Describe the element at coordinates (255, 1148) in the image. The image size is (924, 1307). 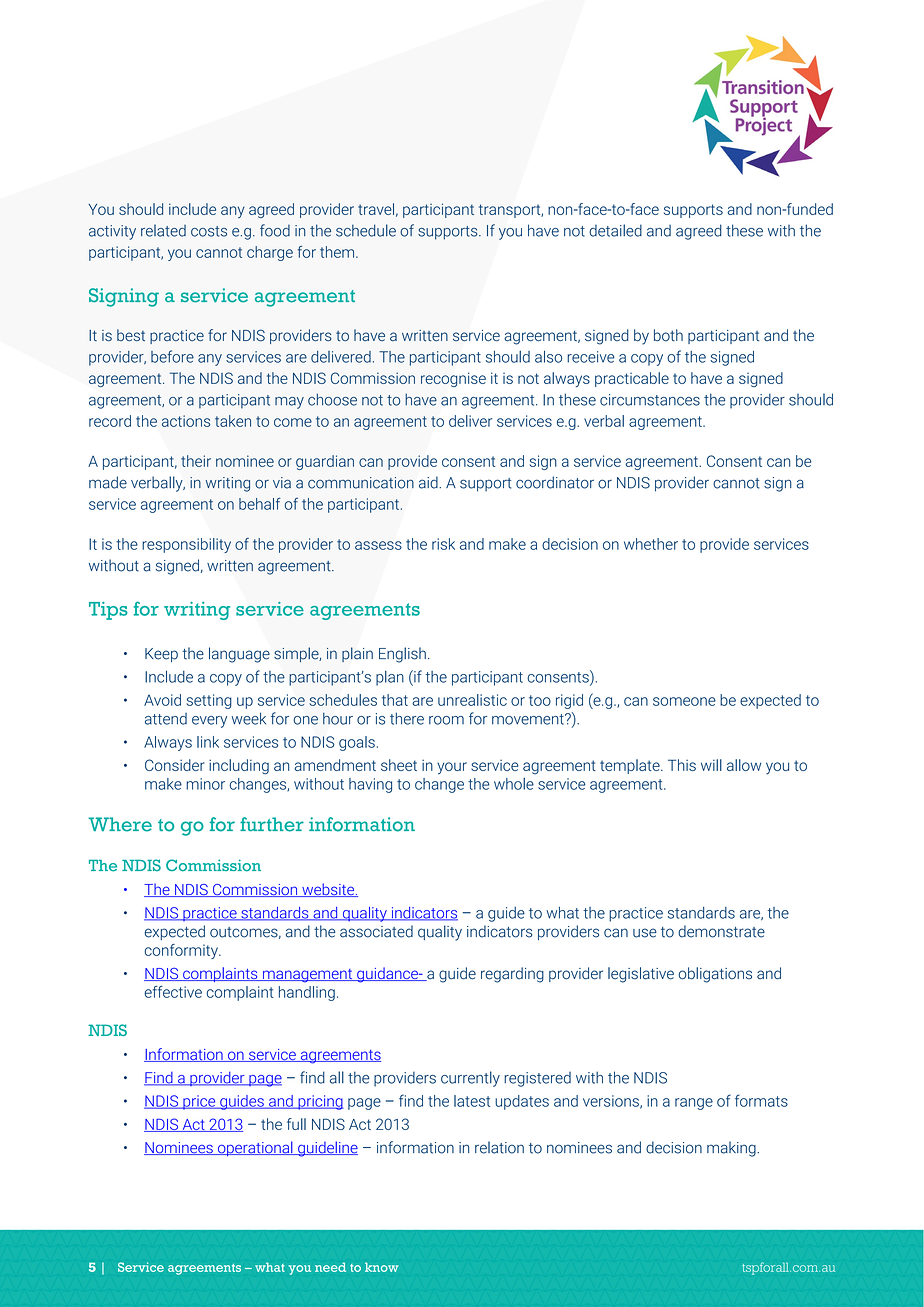
I see `operational` at that location.
